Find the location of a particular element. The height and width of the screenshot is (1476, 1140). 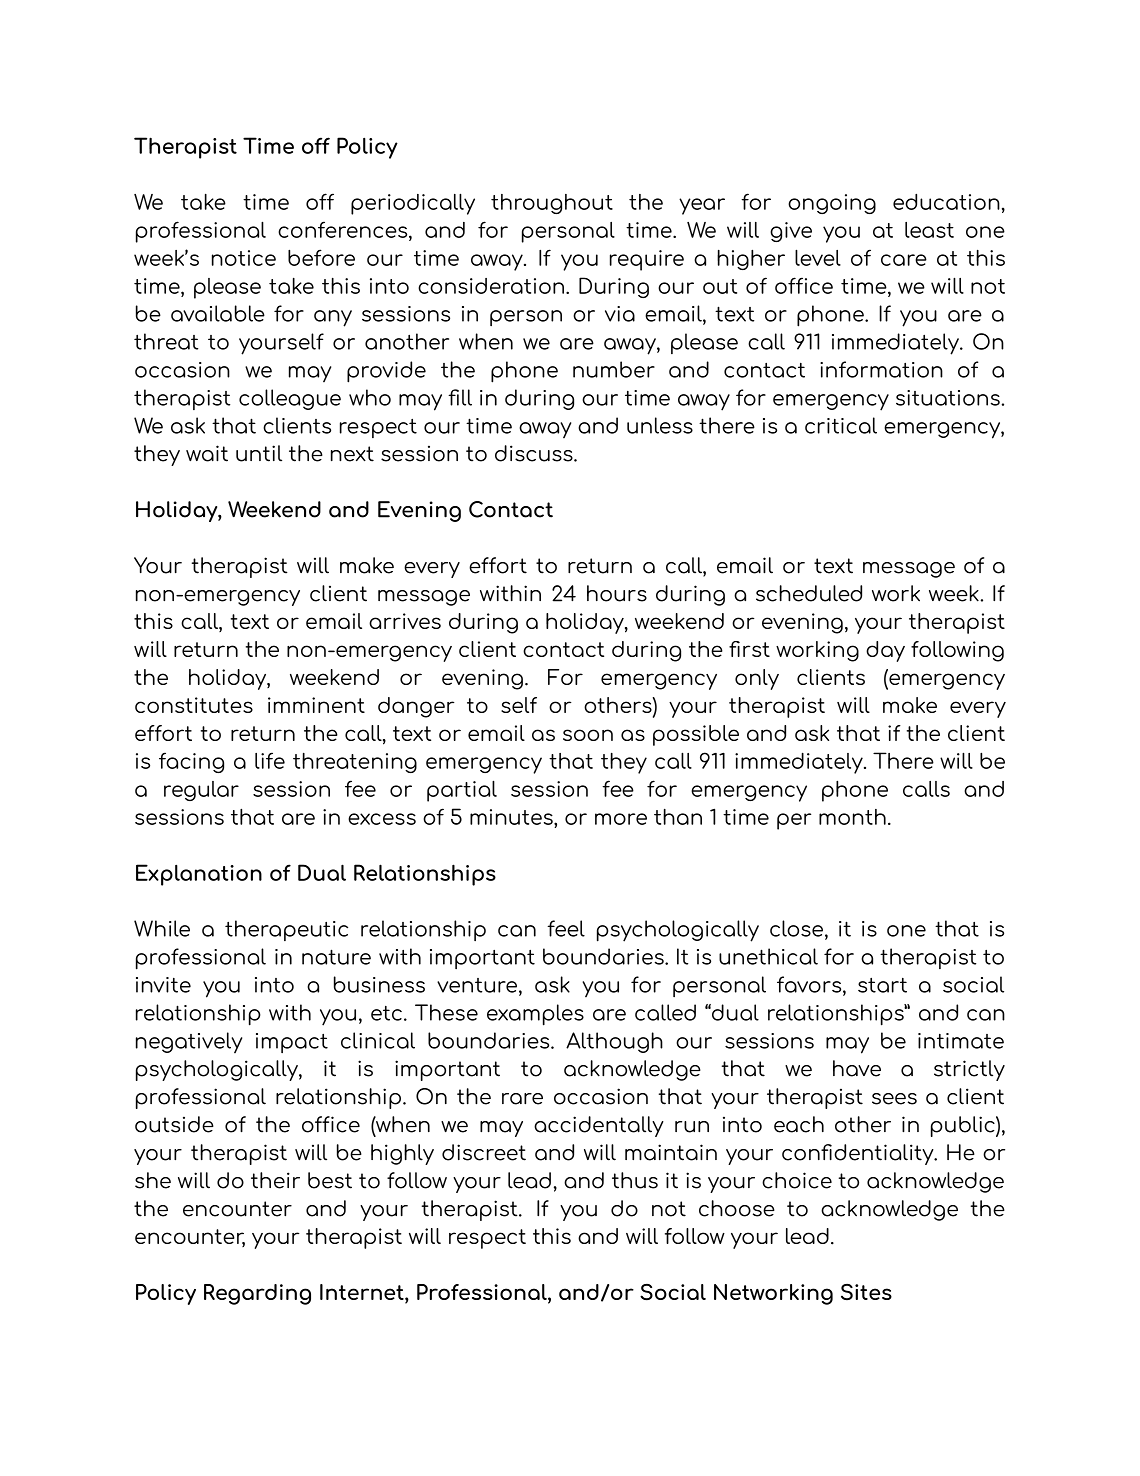

Sites is located at coordinates (866, 1292).
